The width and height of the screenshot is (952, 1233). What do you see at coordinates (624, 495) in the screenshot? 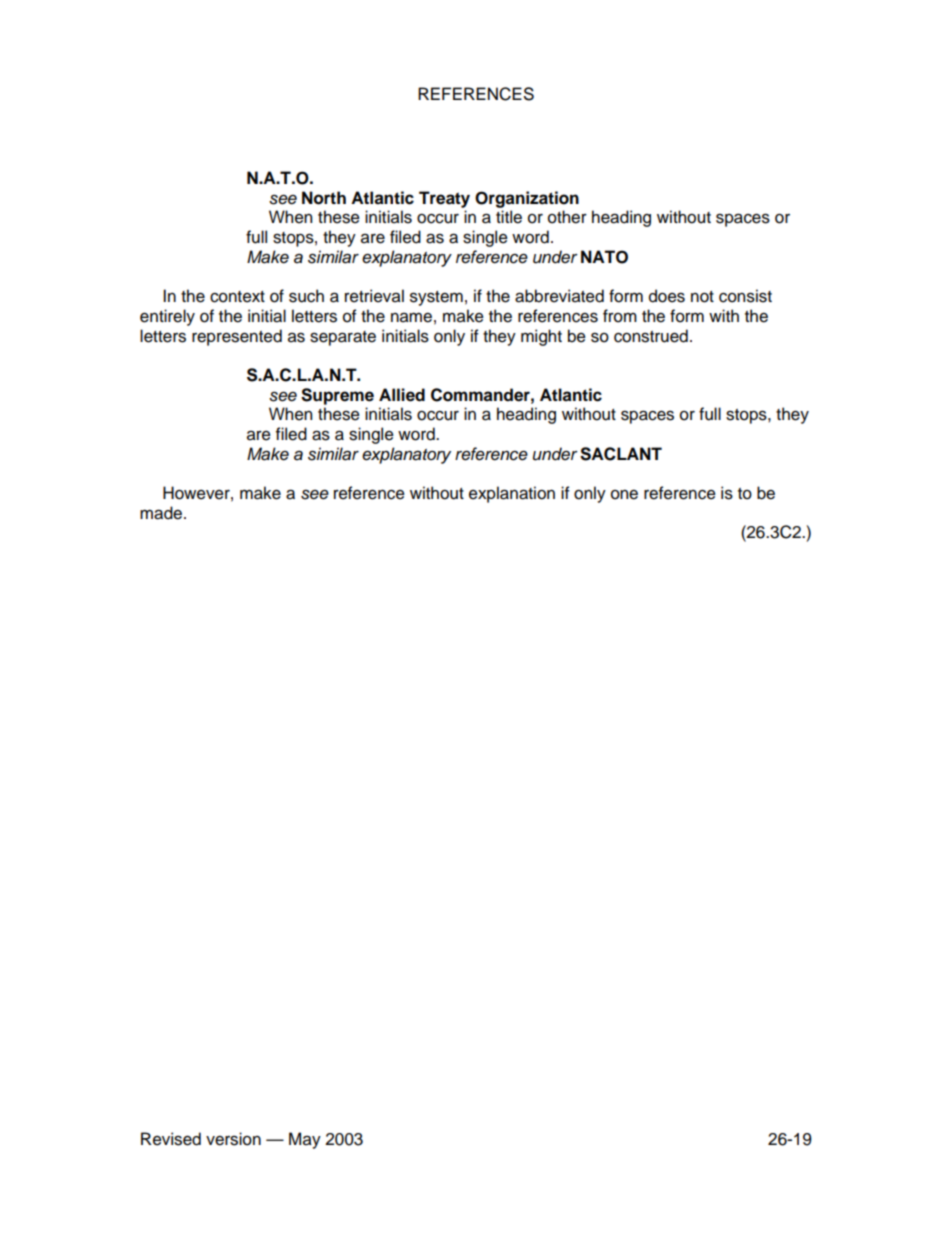
I see `one` at bounding box center [624, 495].
